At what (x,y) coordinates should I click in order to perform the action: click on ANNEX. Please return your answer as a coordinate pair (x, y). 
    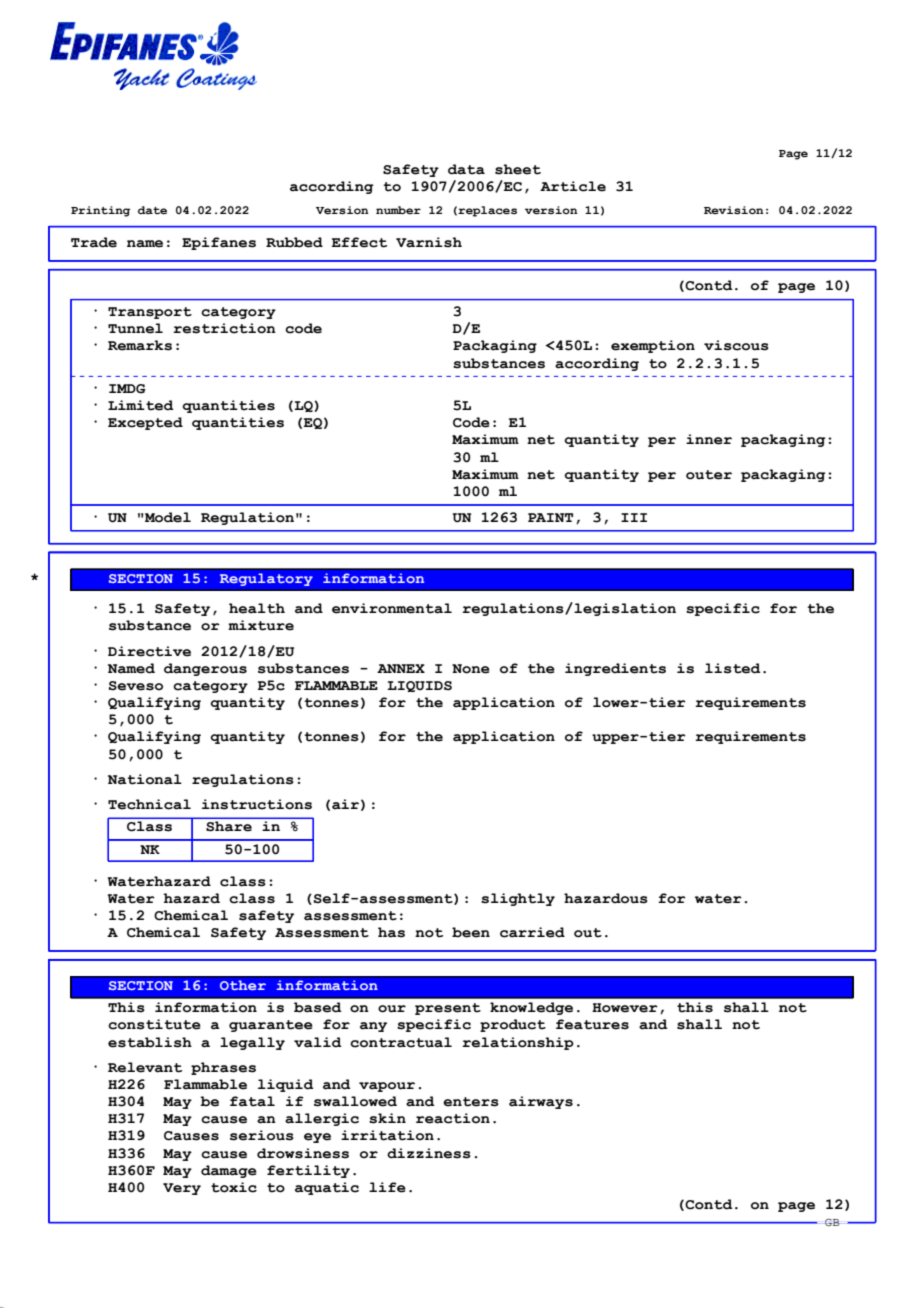
    Looking at the image, I should click on (401, 668).
